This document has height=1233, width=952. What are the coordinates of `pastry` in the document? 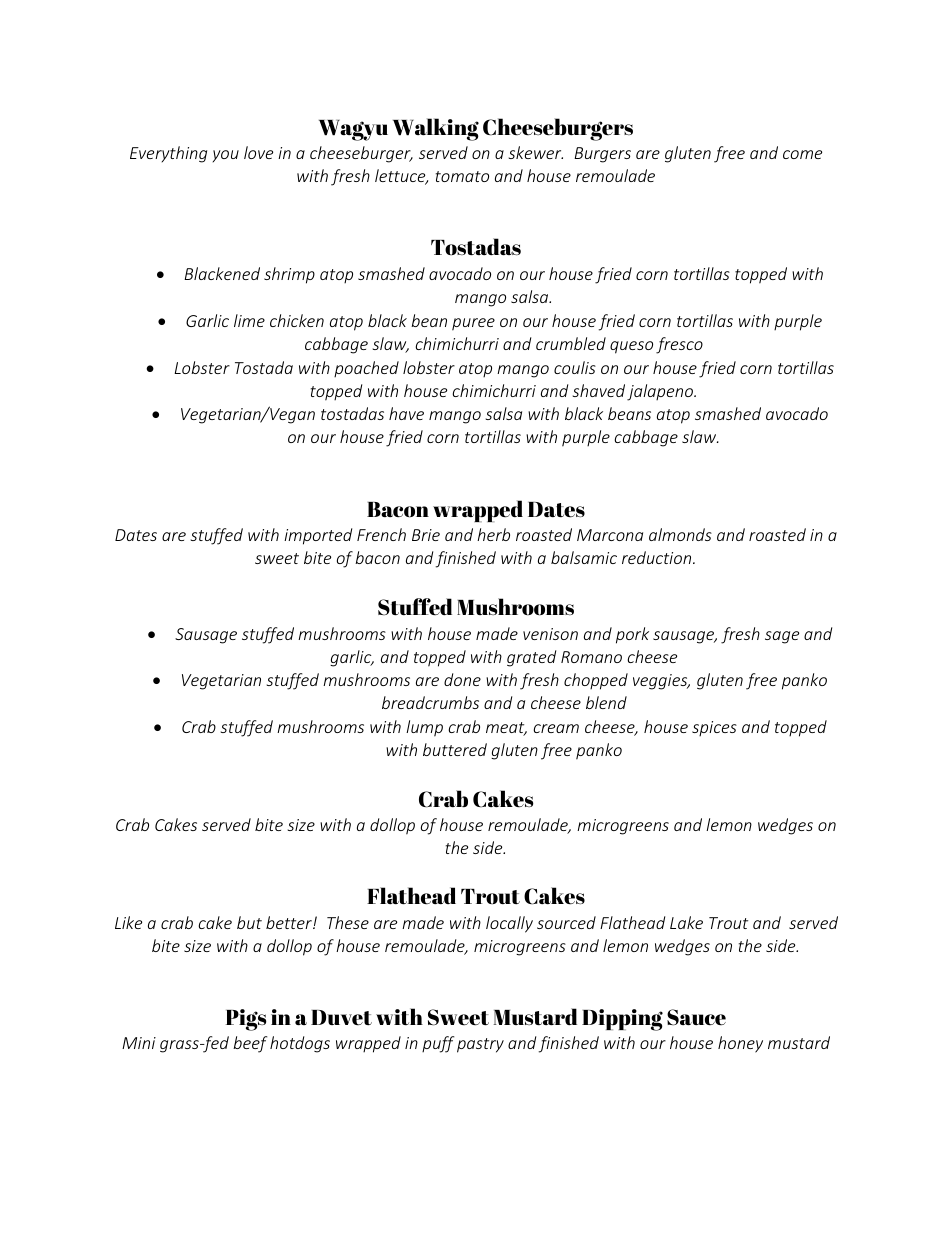 It's located at (480, 1045).
